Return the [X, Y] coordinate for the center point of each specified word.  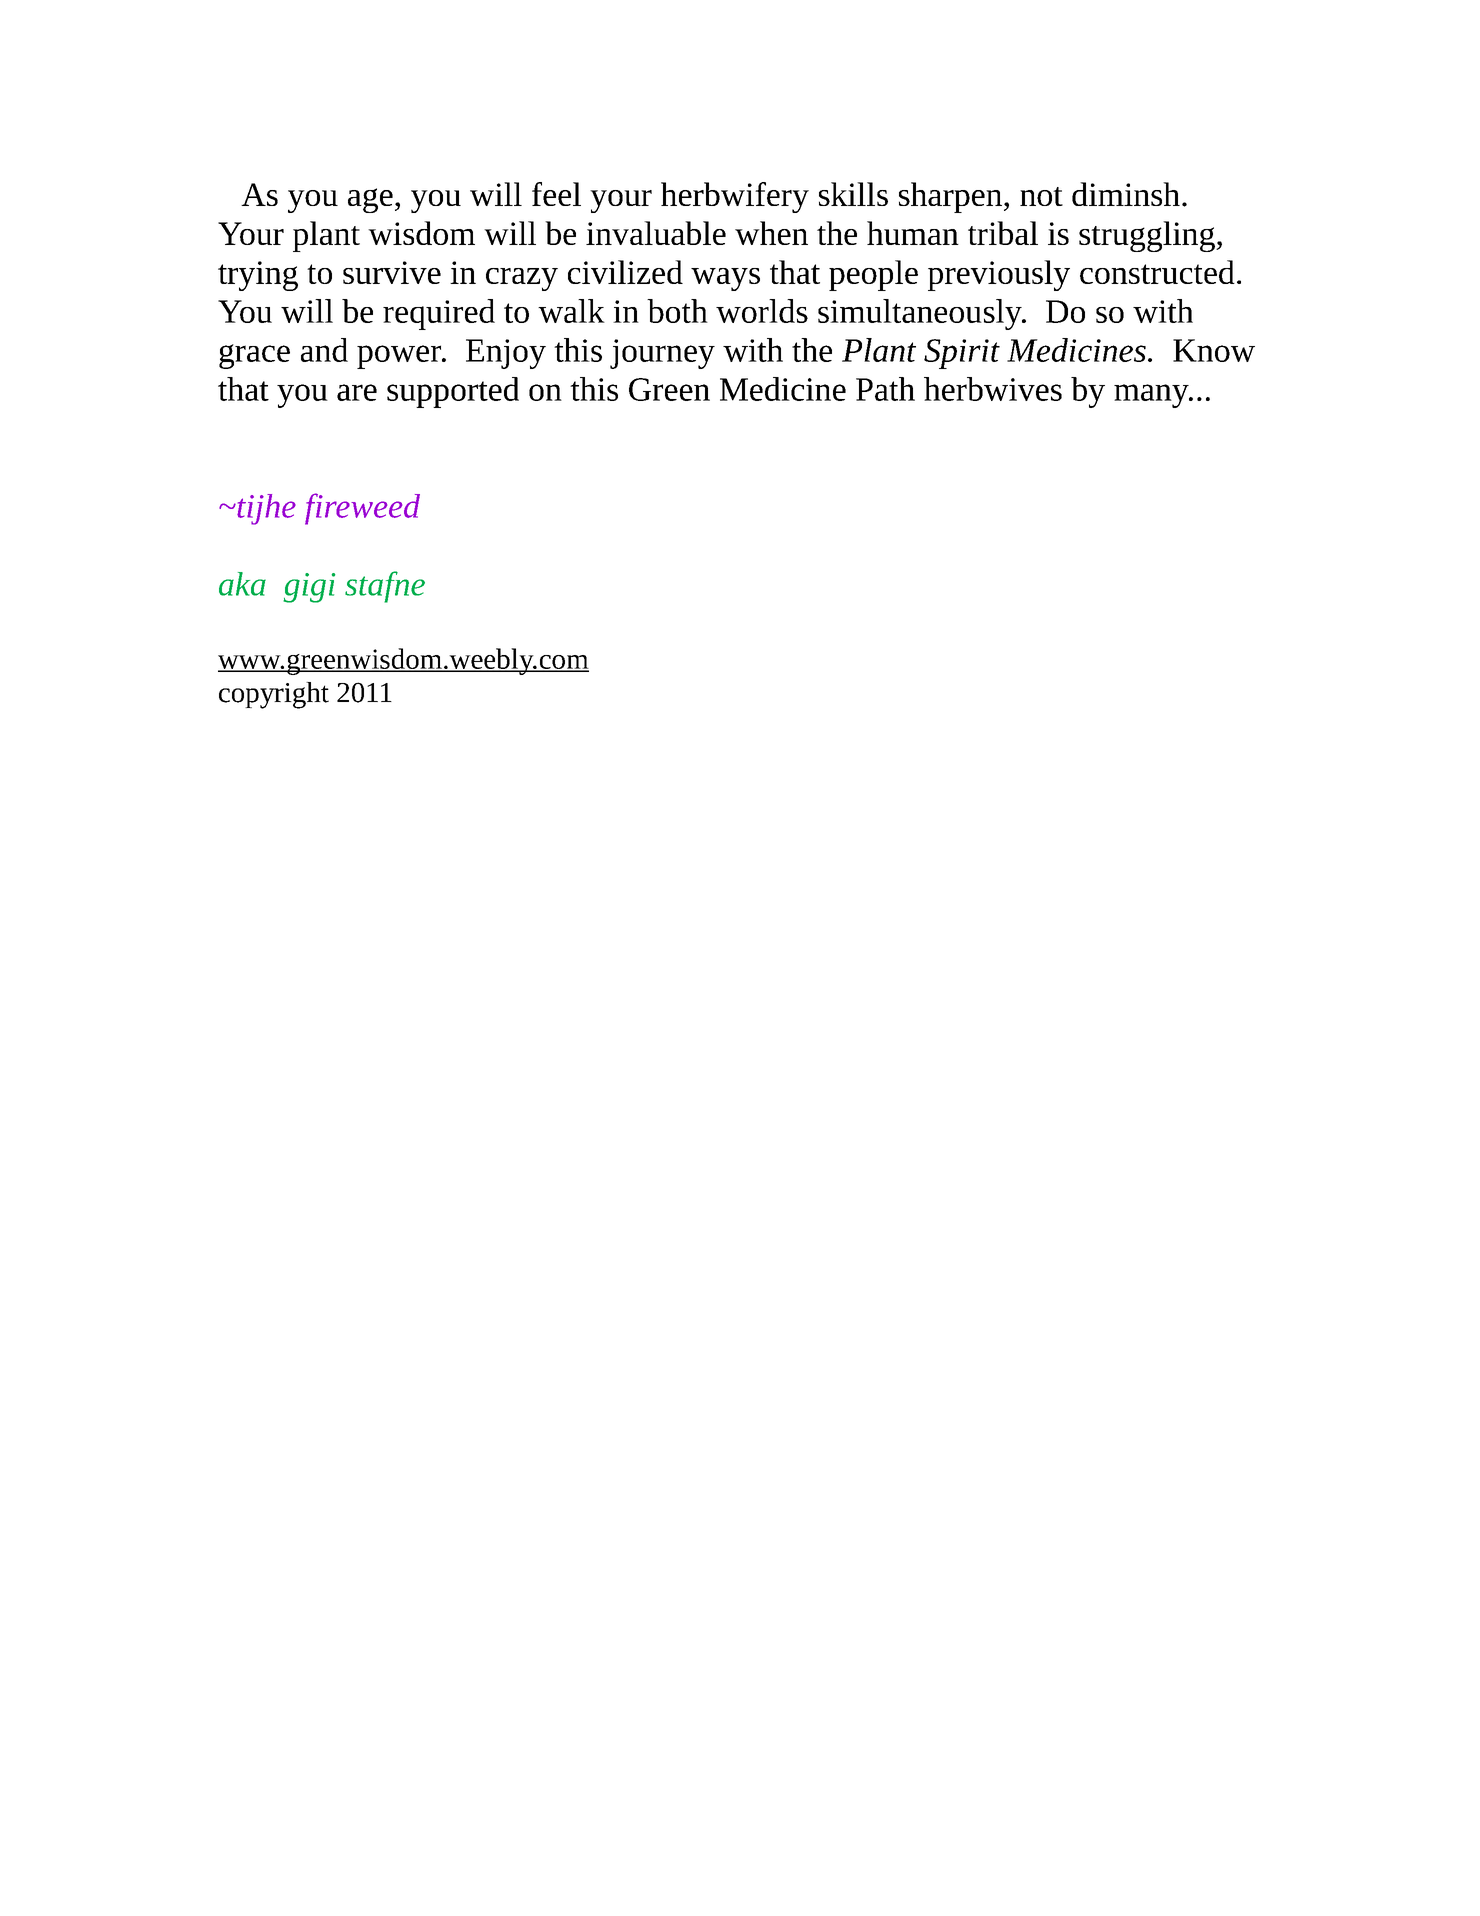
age [370, 200]
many [1152, 396]
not [1041, 196]
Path [885, 389]
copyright [274, 695]
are [357, 392]
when [771, 233]
